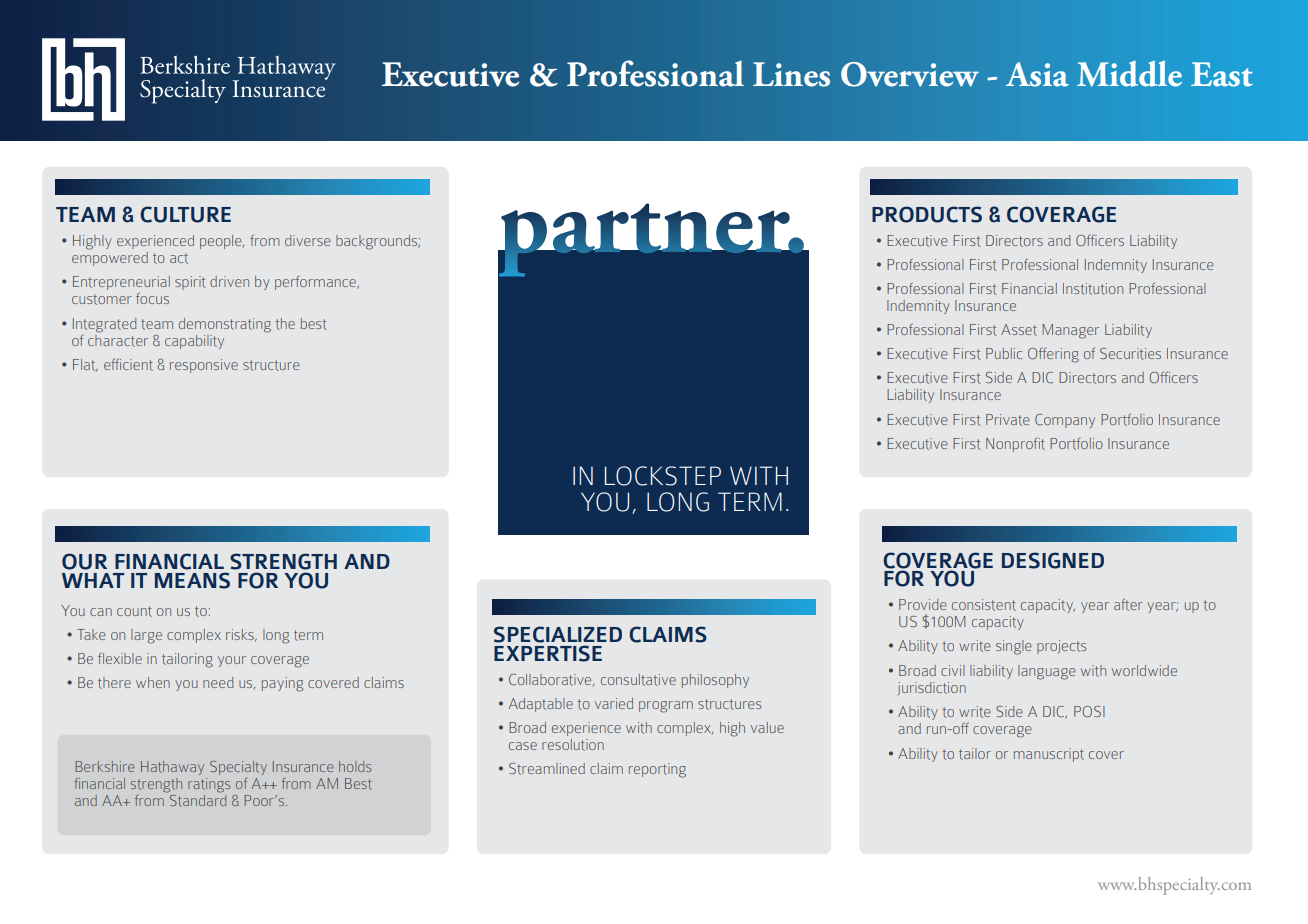 This screenshot has height=924, width=1308. What do you see at coordinates (1049, 755) in the screenshot?
I see `manuscript` at bounding box center [1049, 755].
